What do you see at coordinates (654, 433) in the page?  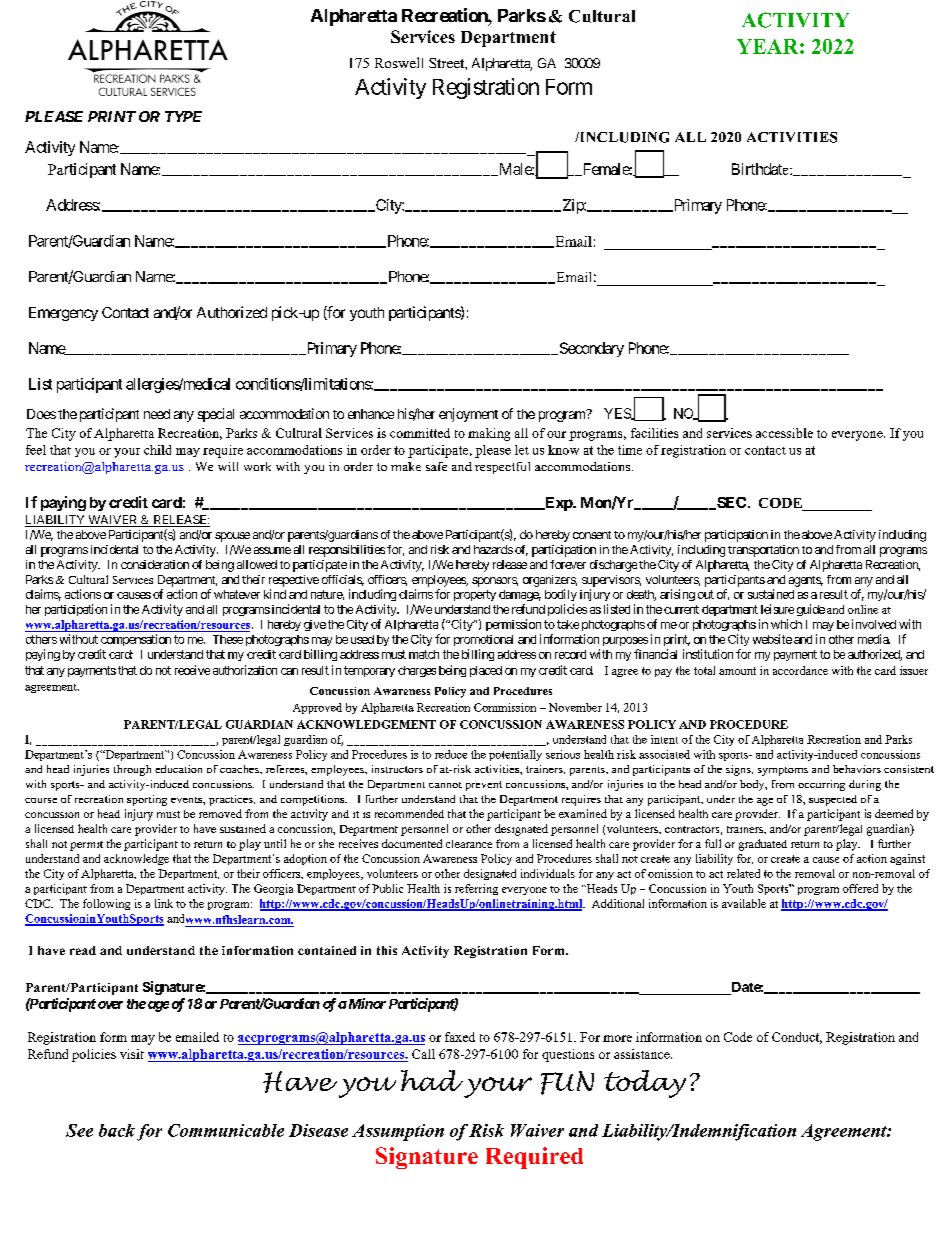 I see `facilities` at bounding box center [654, 433].
